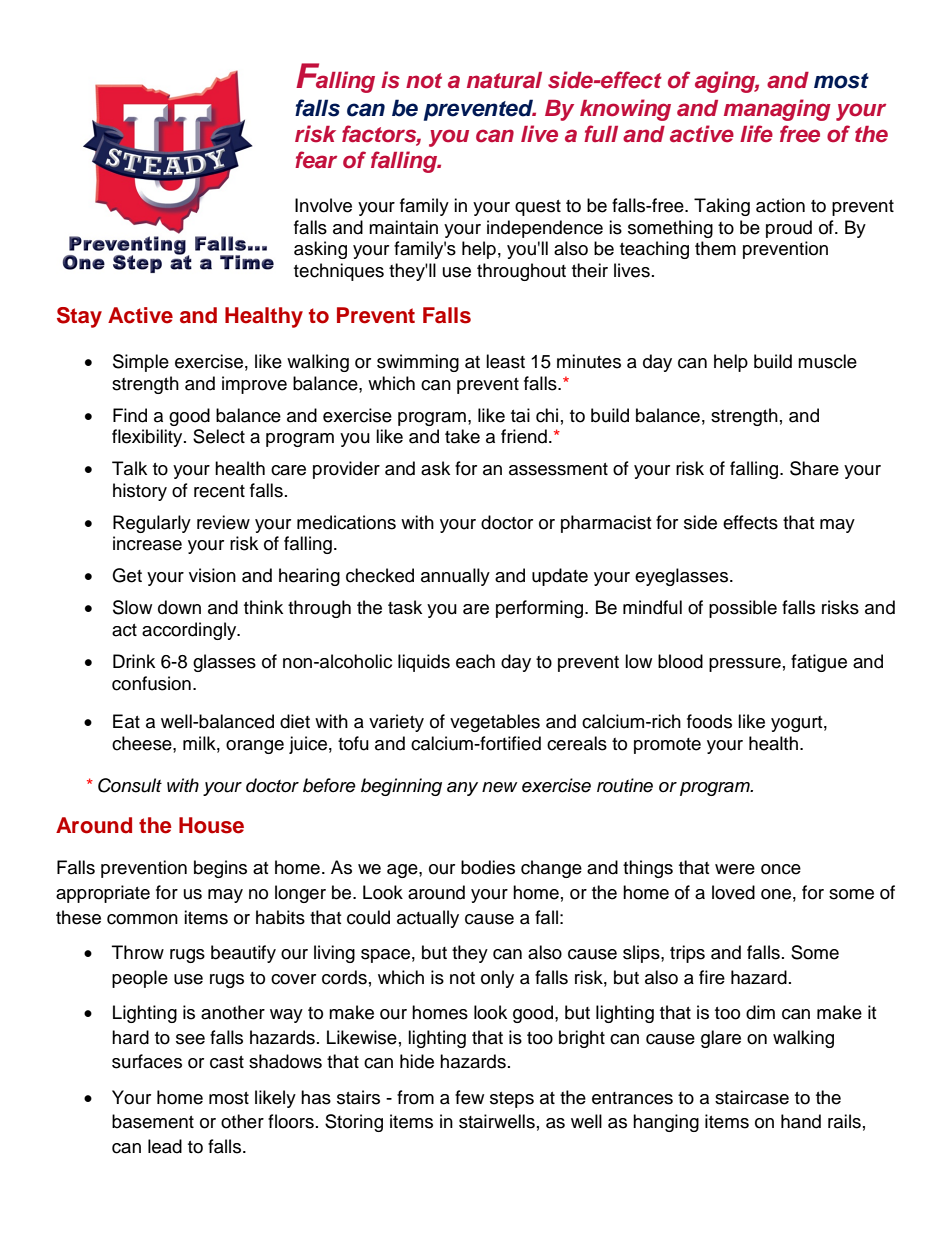 The width and height of the screenshot is (952, 1233). What do you see at coordinates (827, 361) in the screenshot?
I see `muscle` at bounding box center [827, 361].
